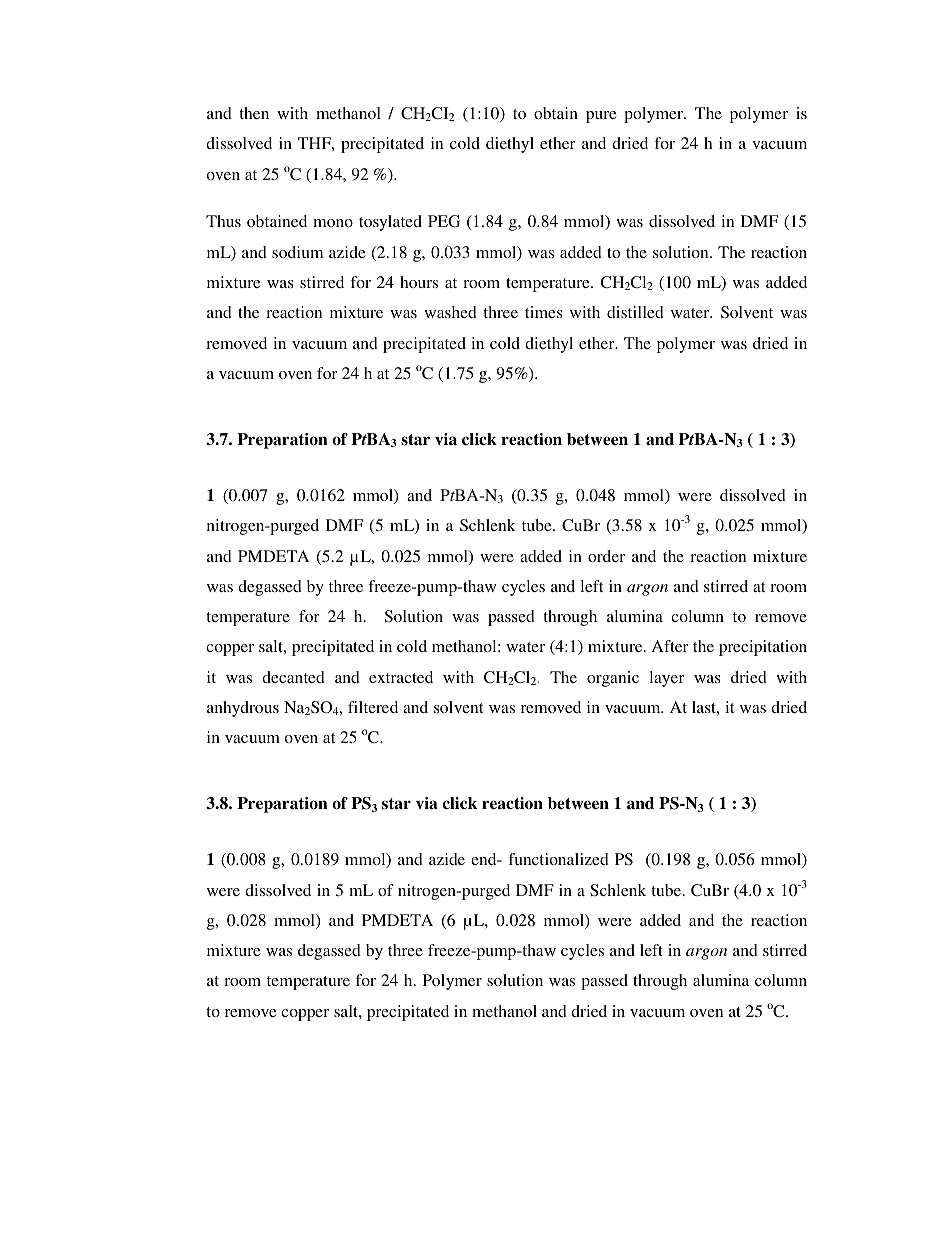  What do you see at coordinates (601, 117) in the document?
I see `pure` at bounding box center [601, 117].
